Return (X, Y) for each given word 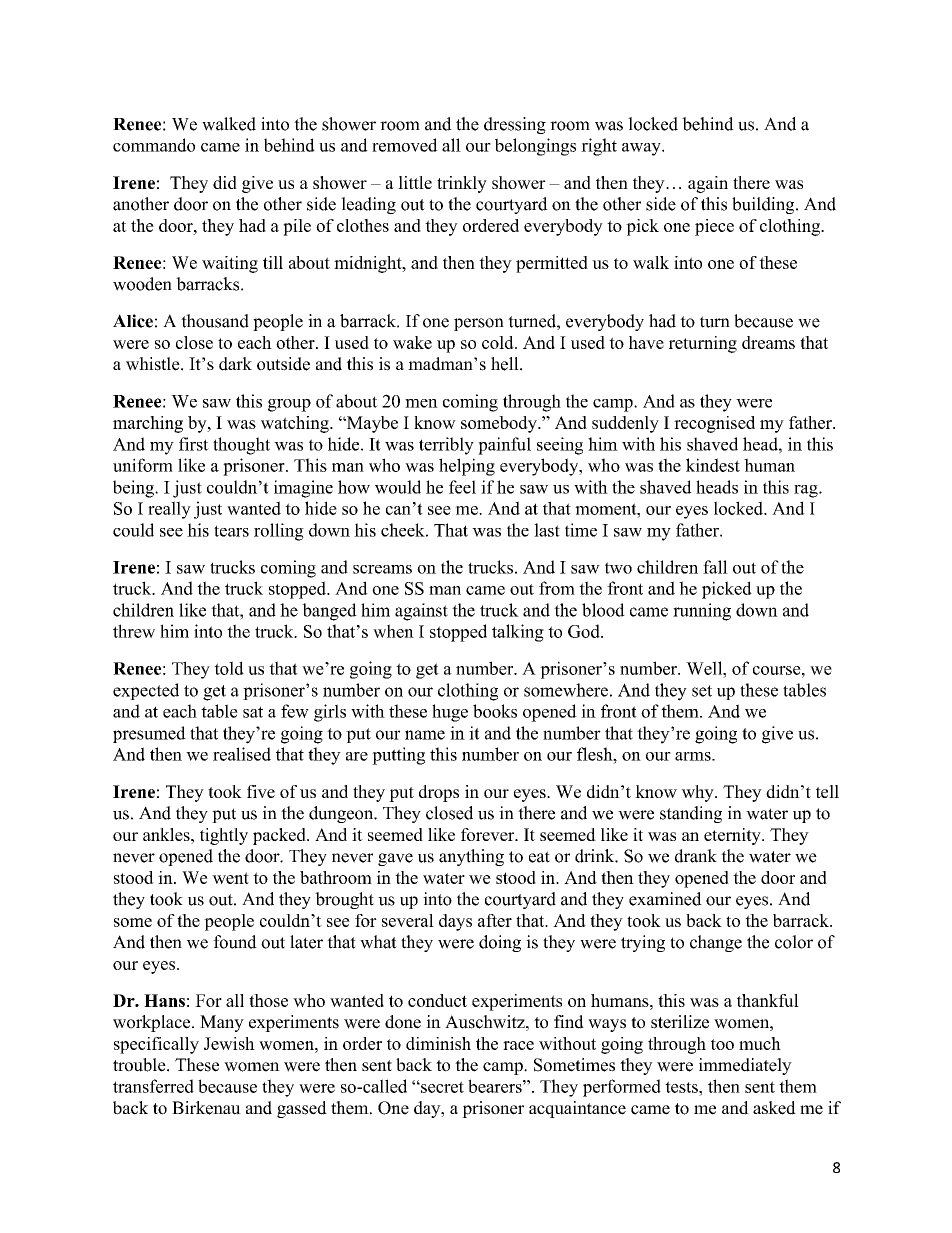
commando (154, 145)
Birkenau (206, 1108)
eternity (733, 836)
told (229, 668)
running (702, 612)
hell (506, 364)
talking (518, 633)
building (764, 205)
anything (471, 857)
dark (235, 364)
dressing (515, 125)
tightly (224, 836)
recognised (714, 424)
